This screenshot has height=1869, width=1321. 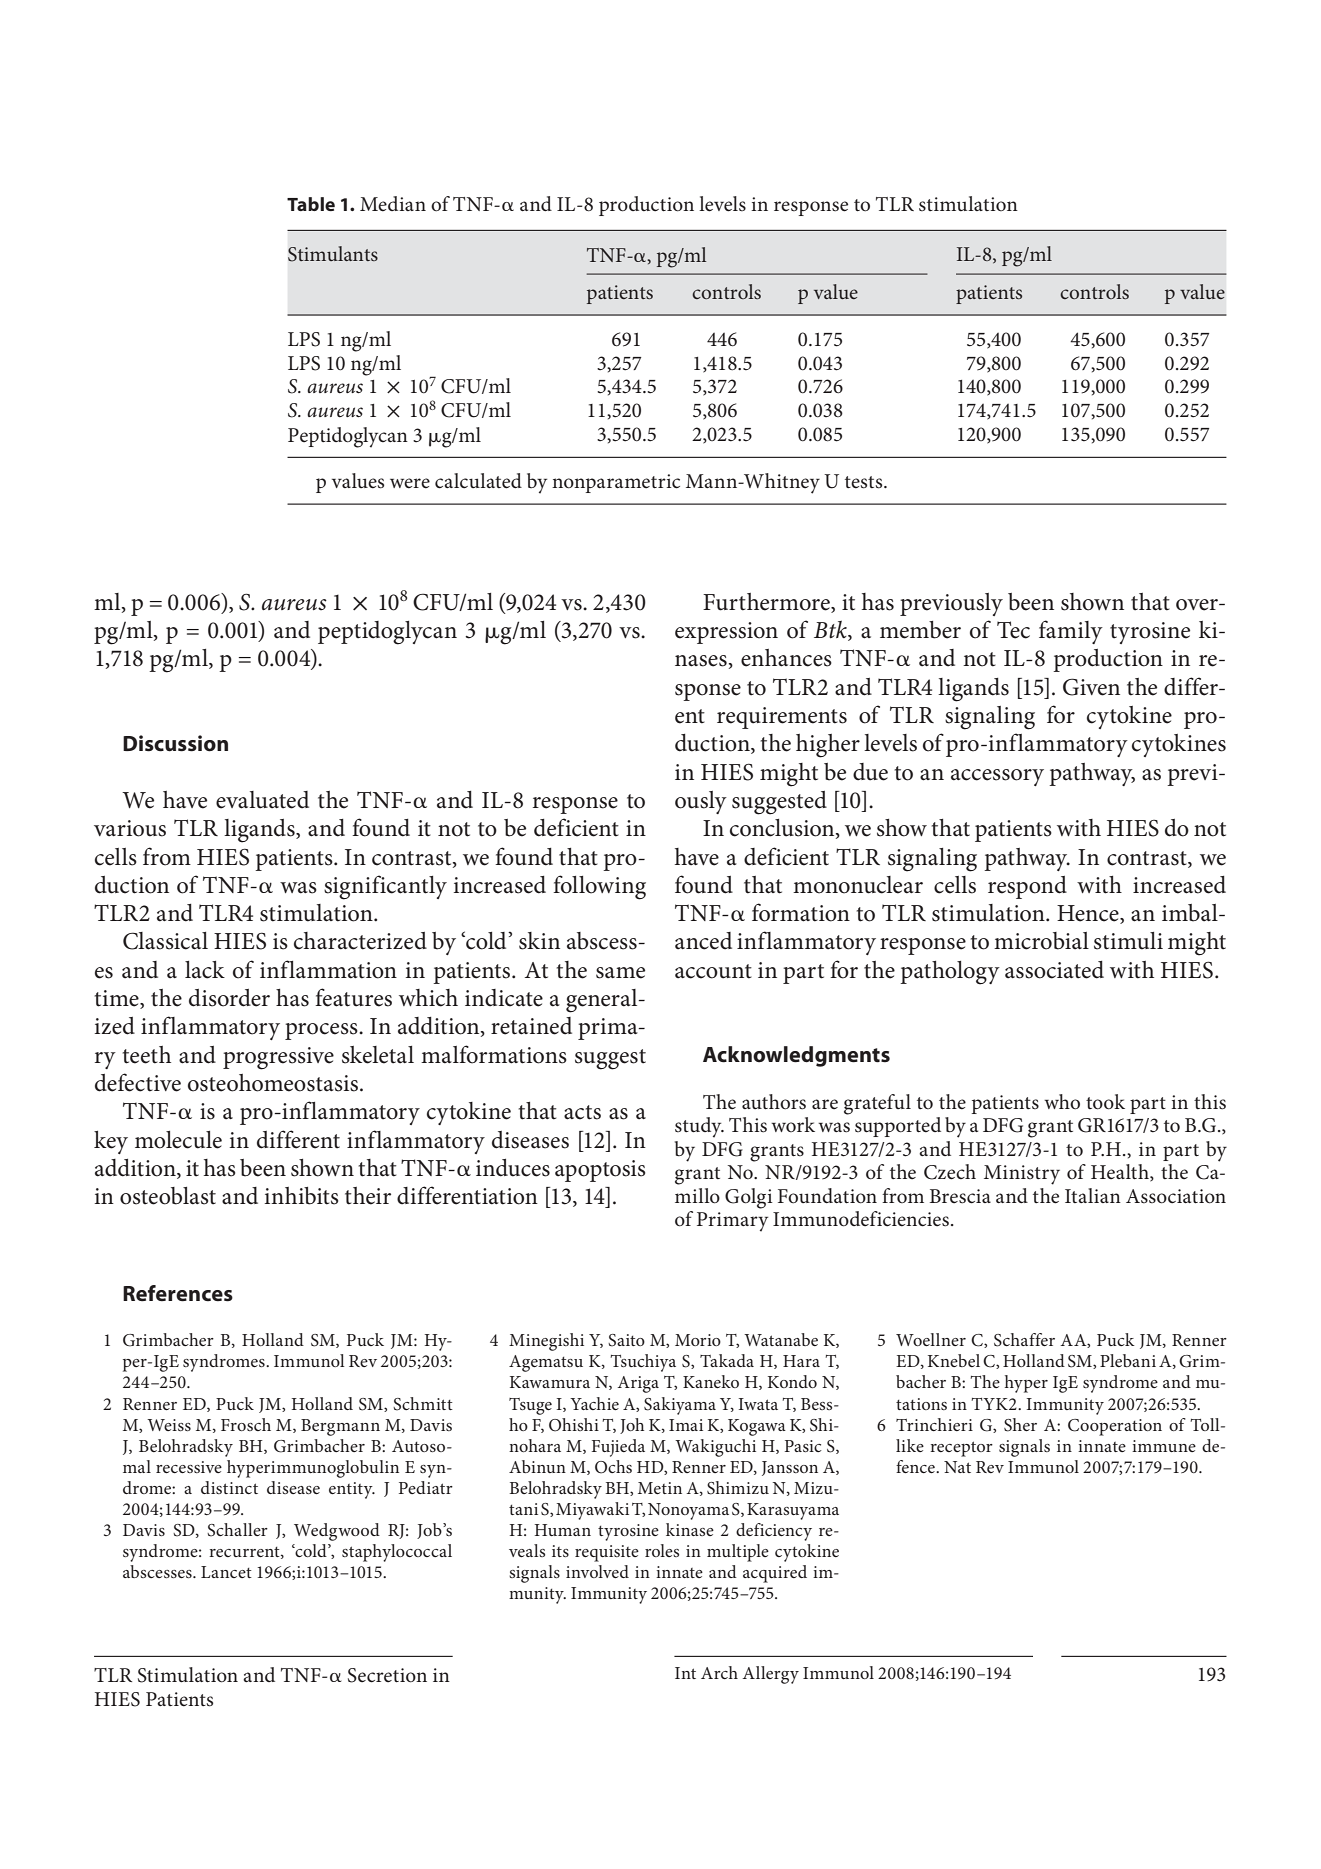 I want to click on Lancet, so click(x=226, y=1572).
